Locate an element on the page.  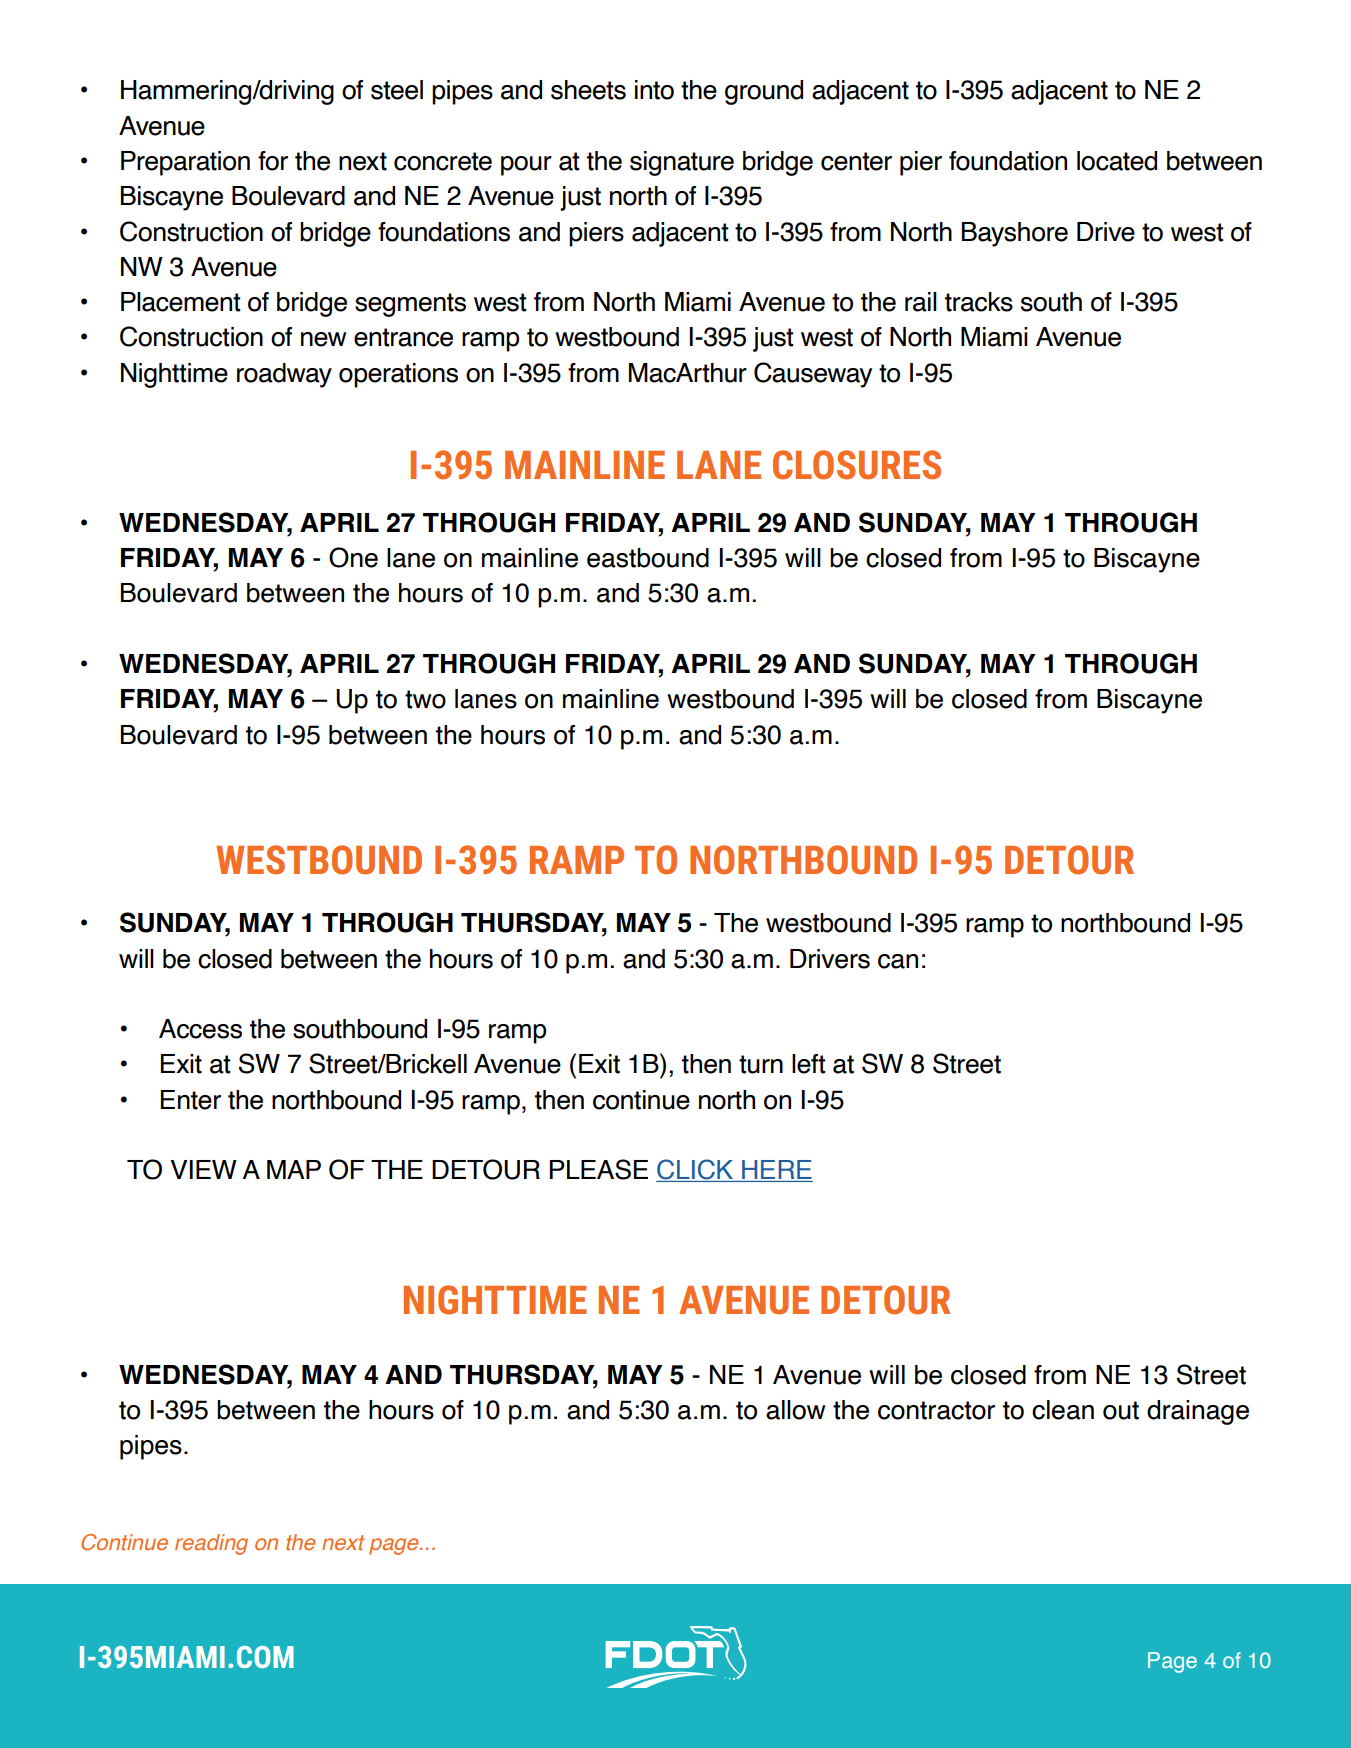
One is located at coordinates (353, 557).
